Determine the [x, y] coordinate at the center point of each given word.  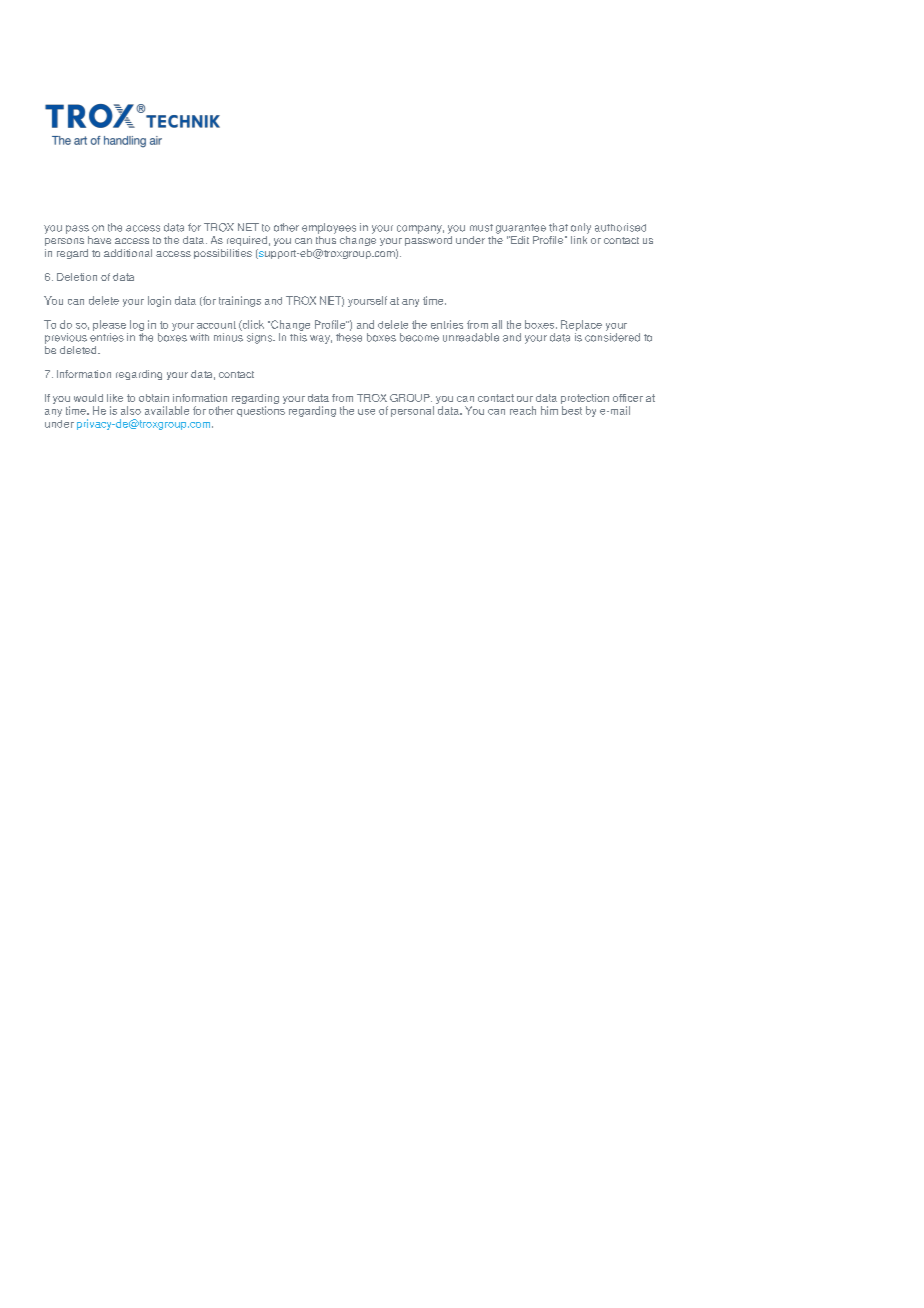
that [558, 227]
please [109, 325]
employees [329, 228]
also [131, 410]
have [99, 240]
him [549, 410]
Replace [581, 325]
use [366, 412]
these [349, 337]
